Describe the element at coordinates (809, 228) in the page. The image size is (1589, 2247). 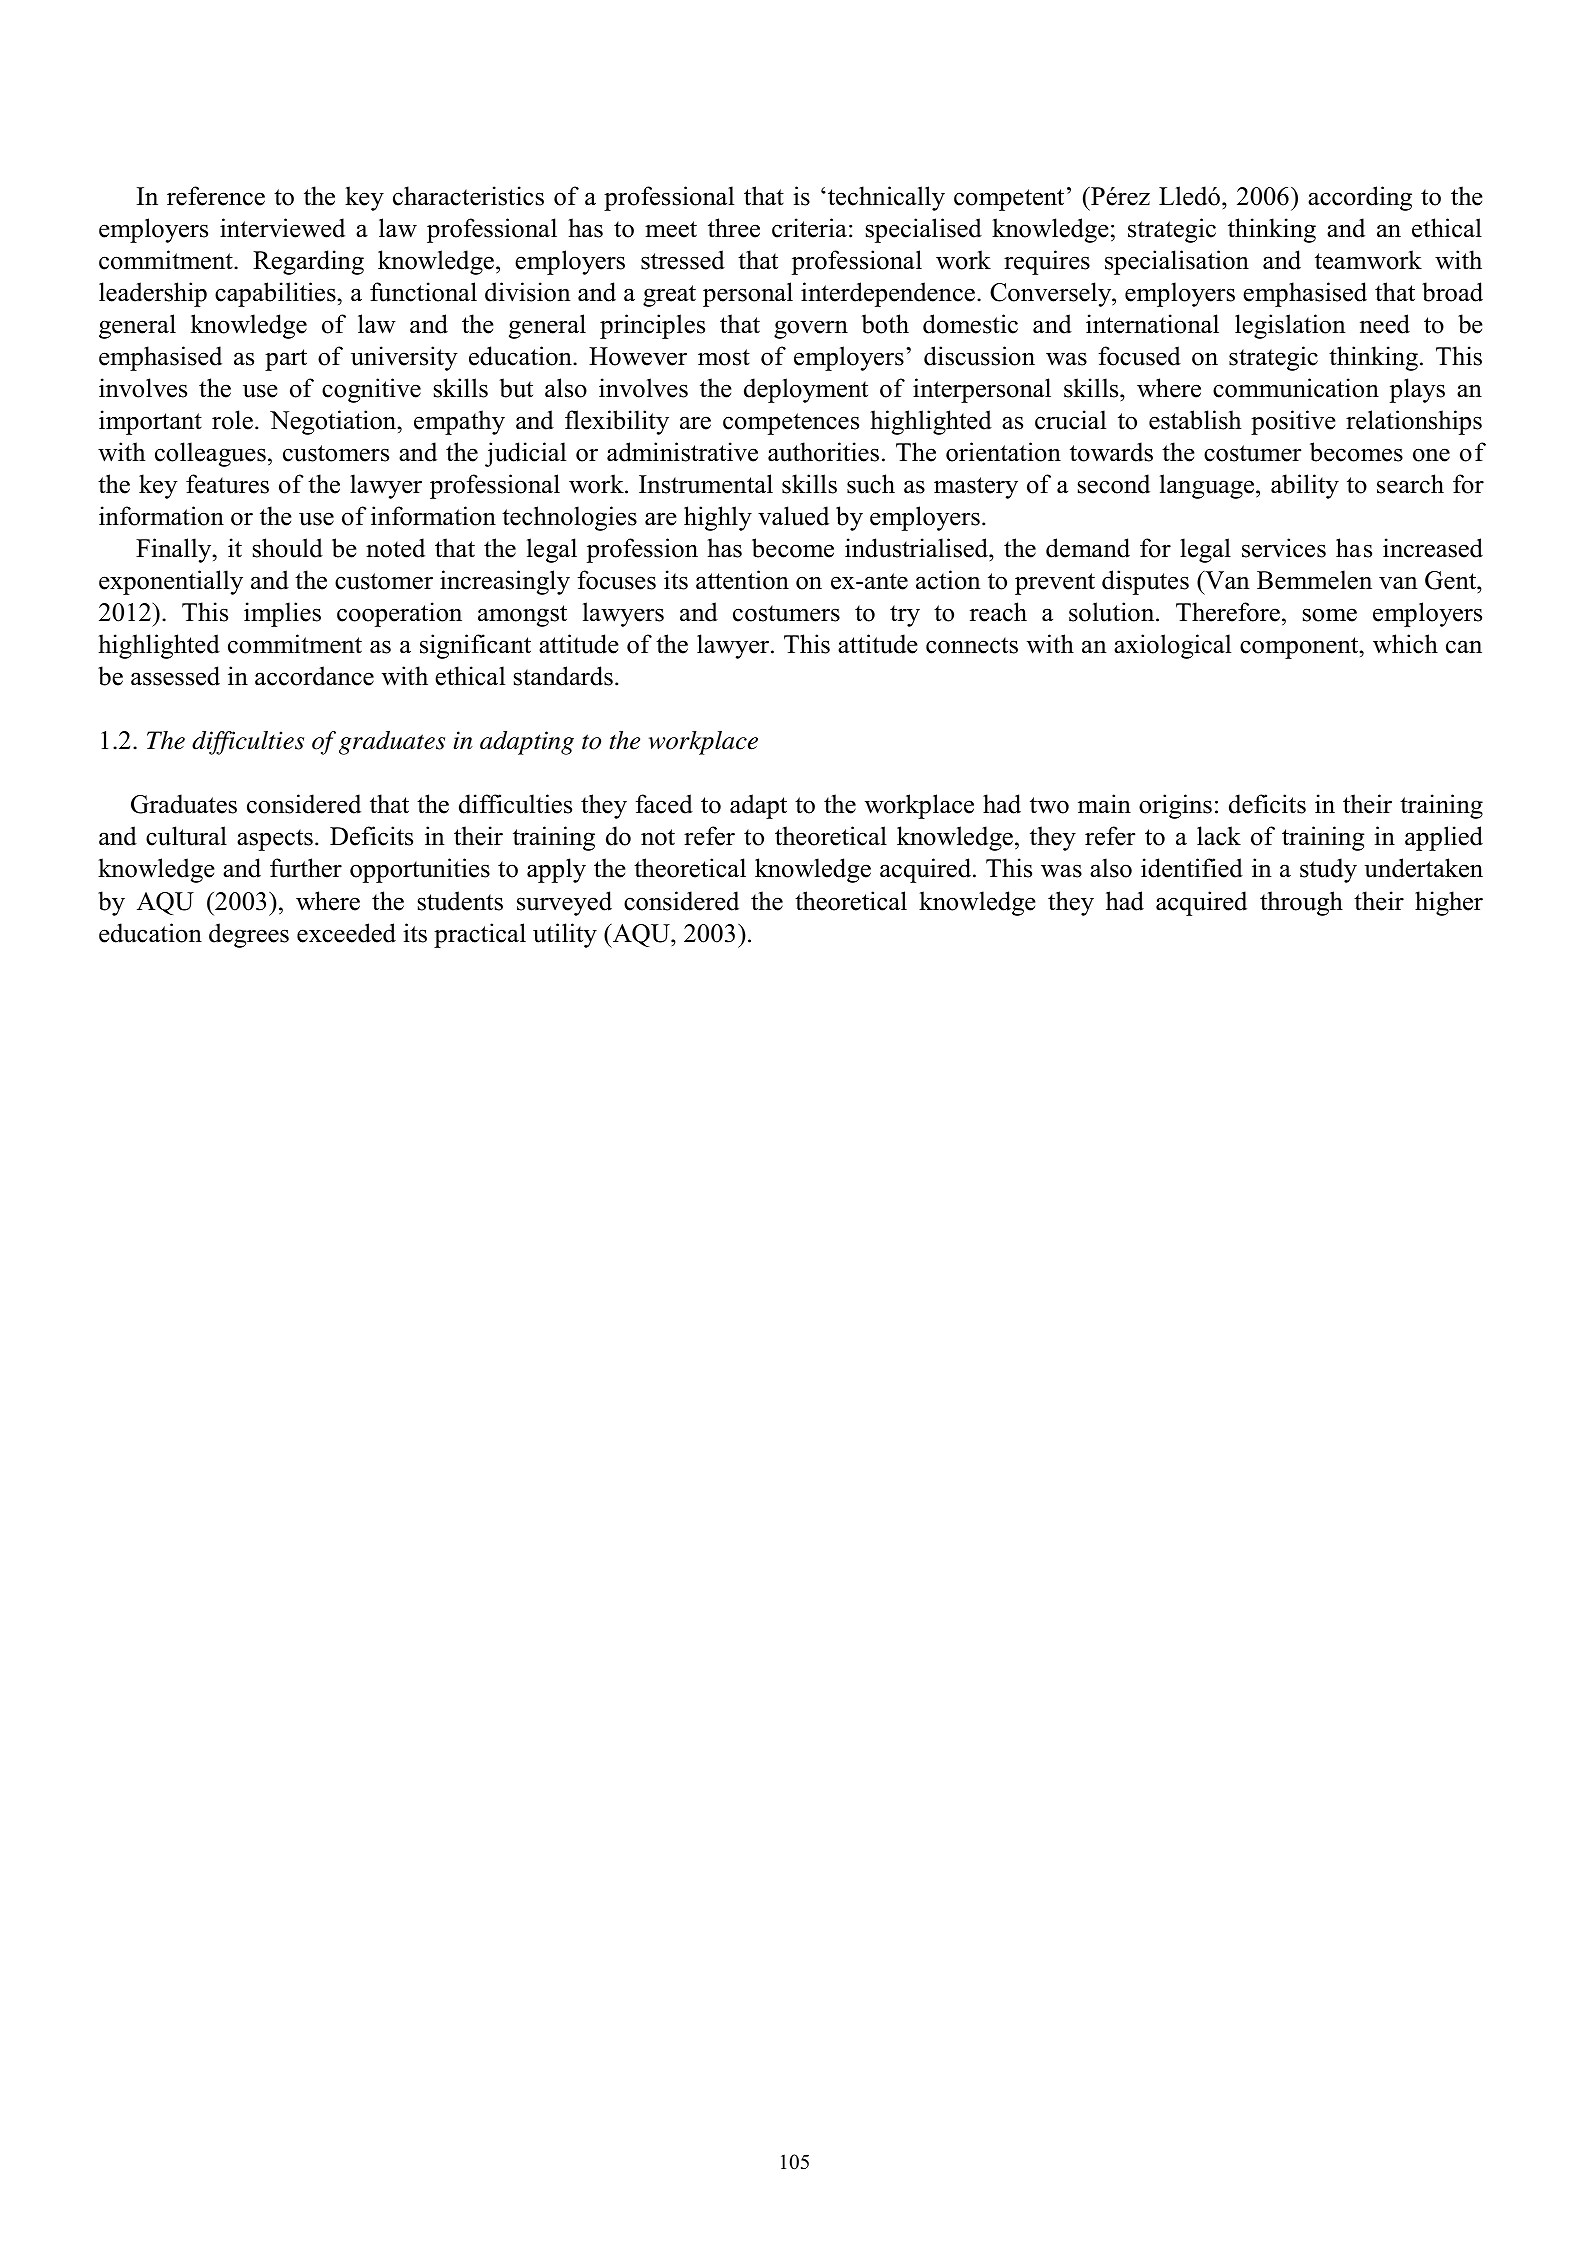
I see `criteria` at that location.
